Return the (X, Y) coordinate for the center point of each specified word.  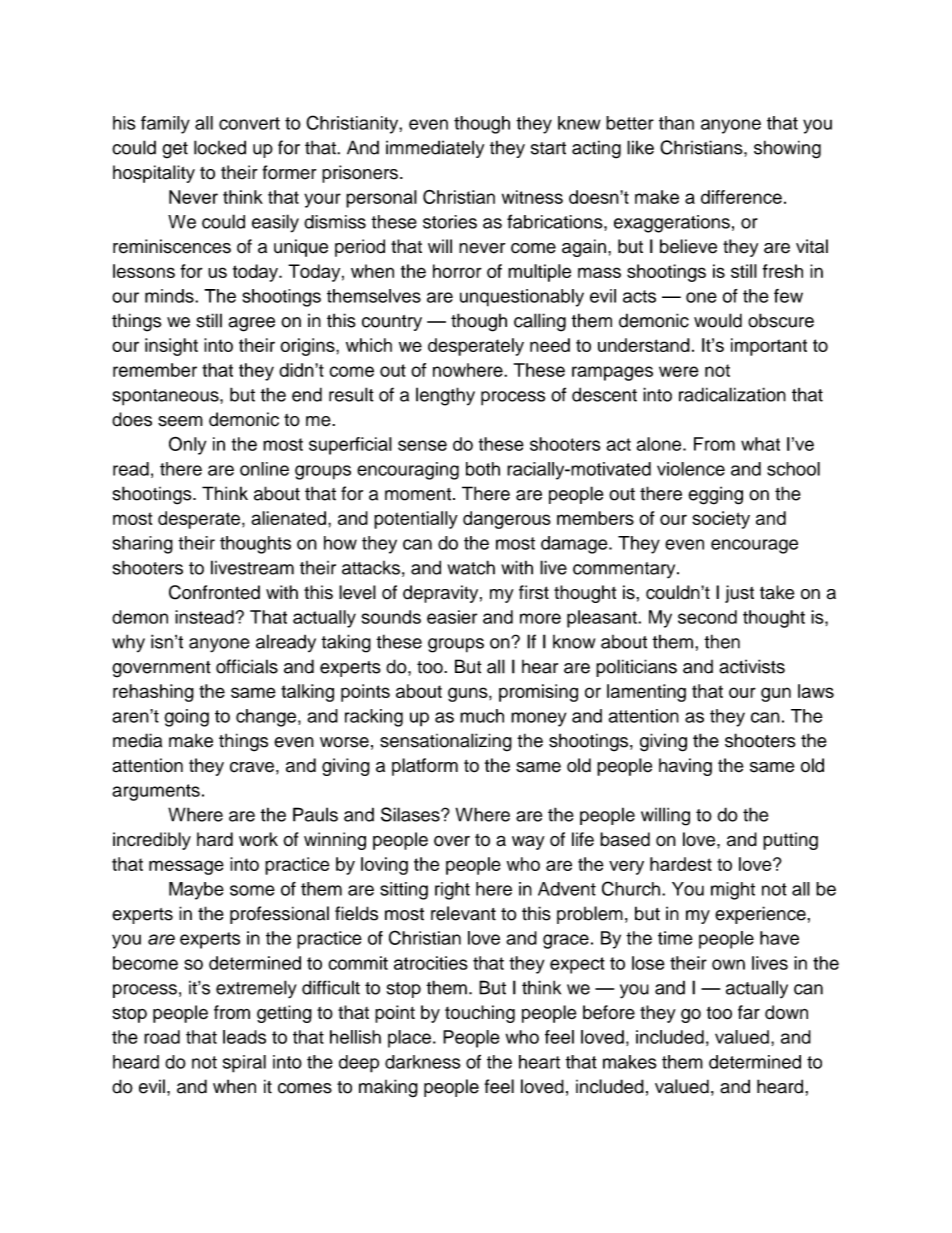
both (483, 469)
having (685, 767)
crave (252, 767)
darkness (423, 1062)
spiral (244, 1064)
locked (220, 147)
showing (787, 149)
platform (425, 767)
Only (187, 445)
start (548, 148)
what (760, 444)
